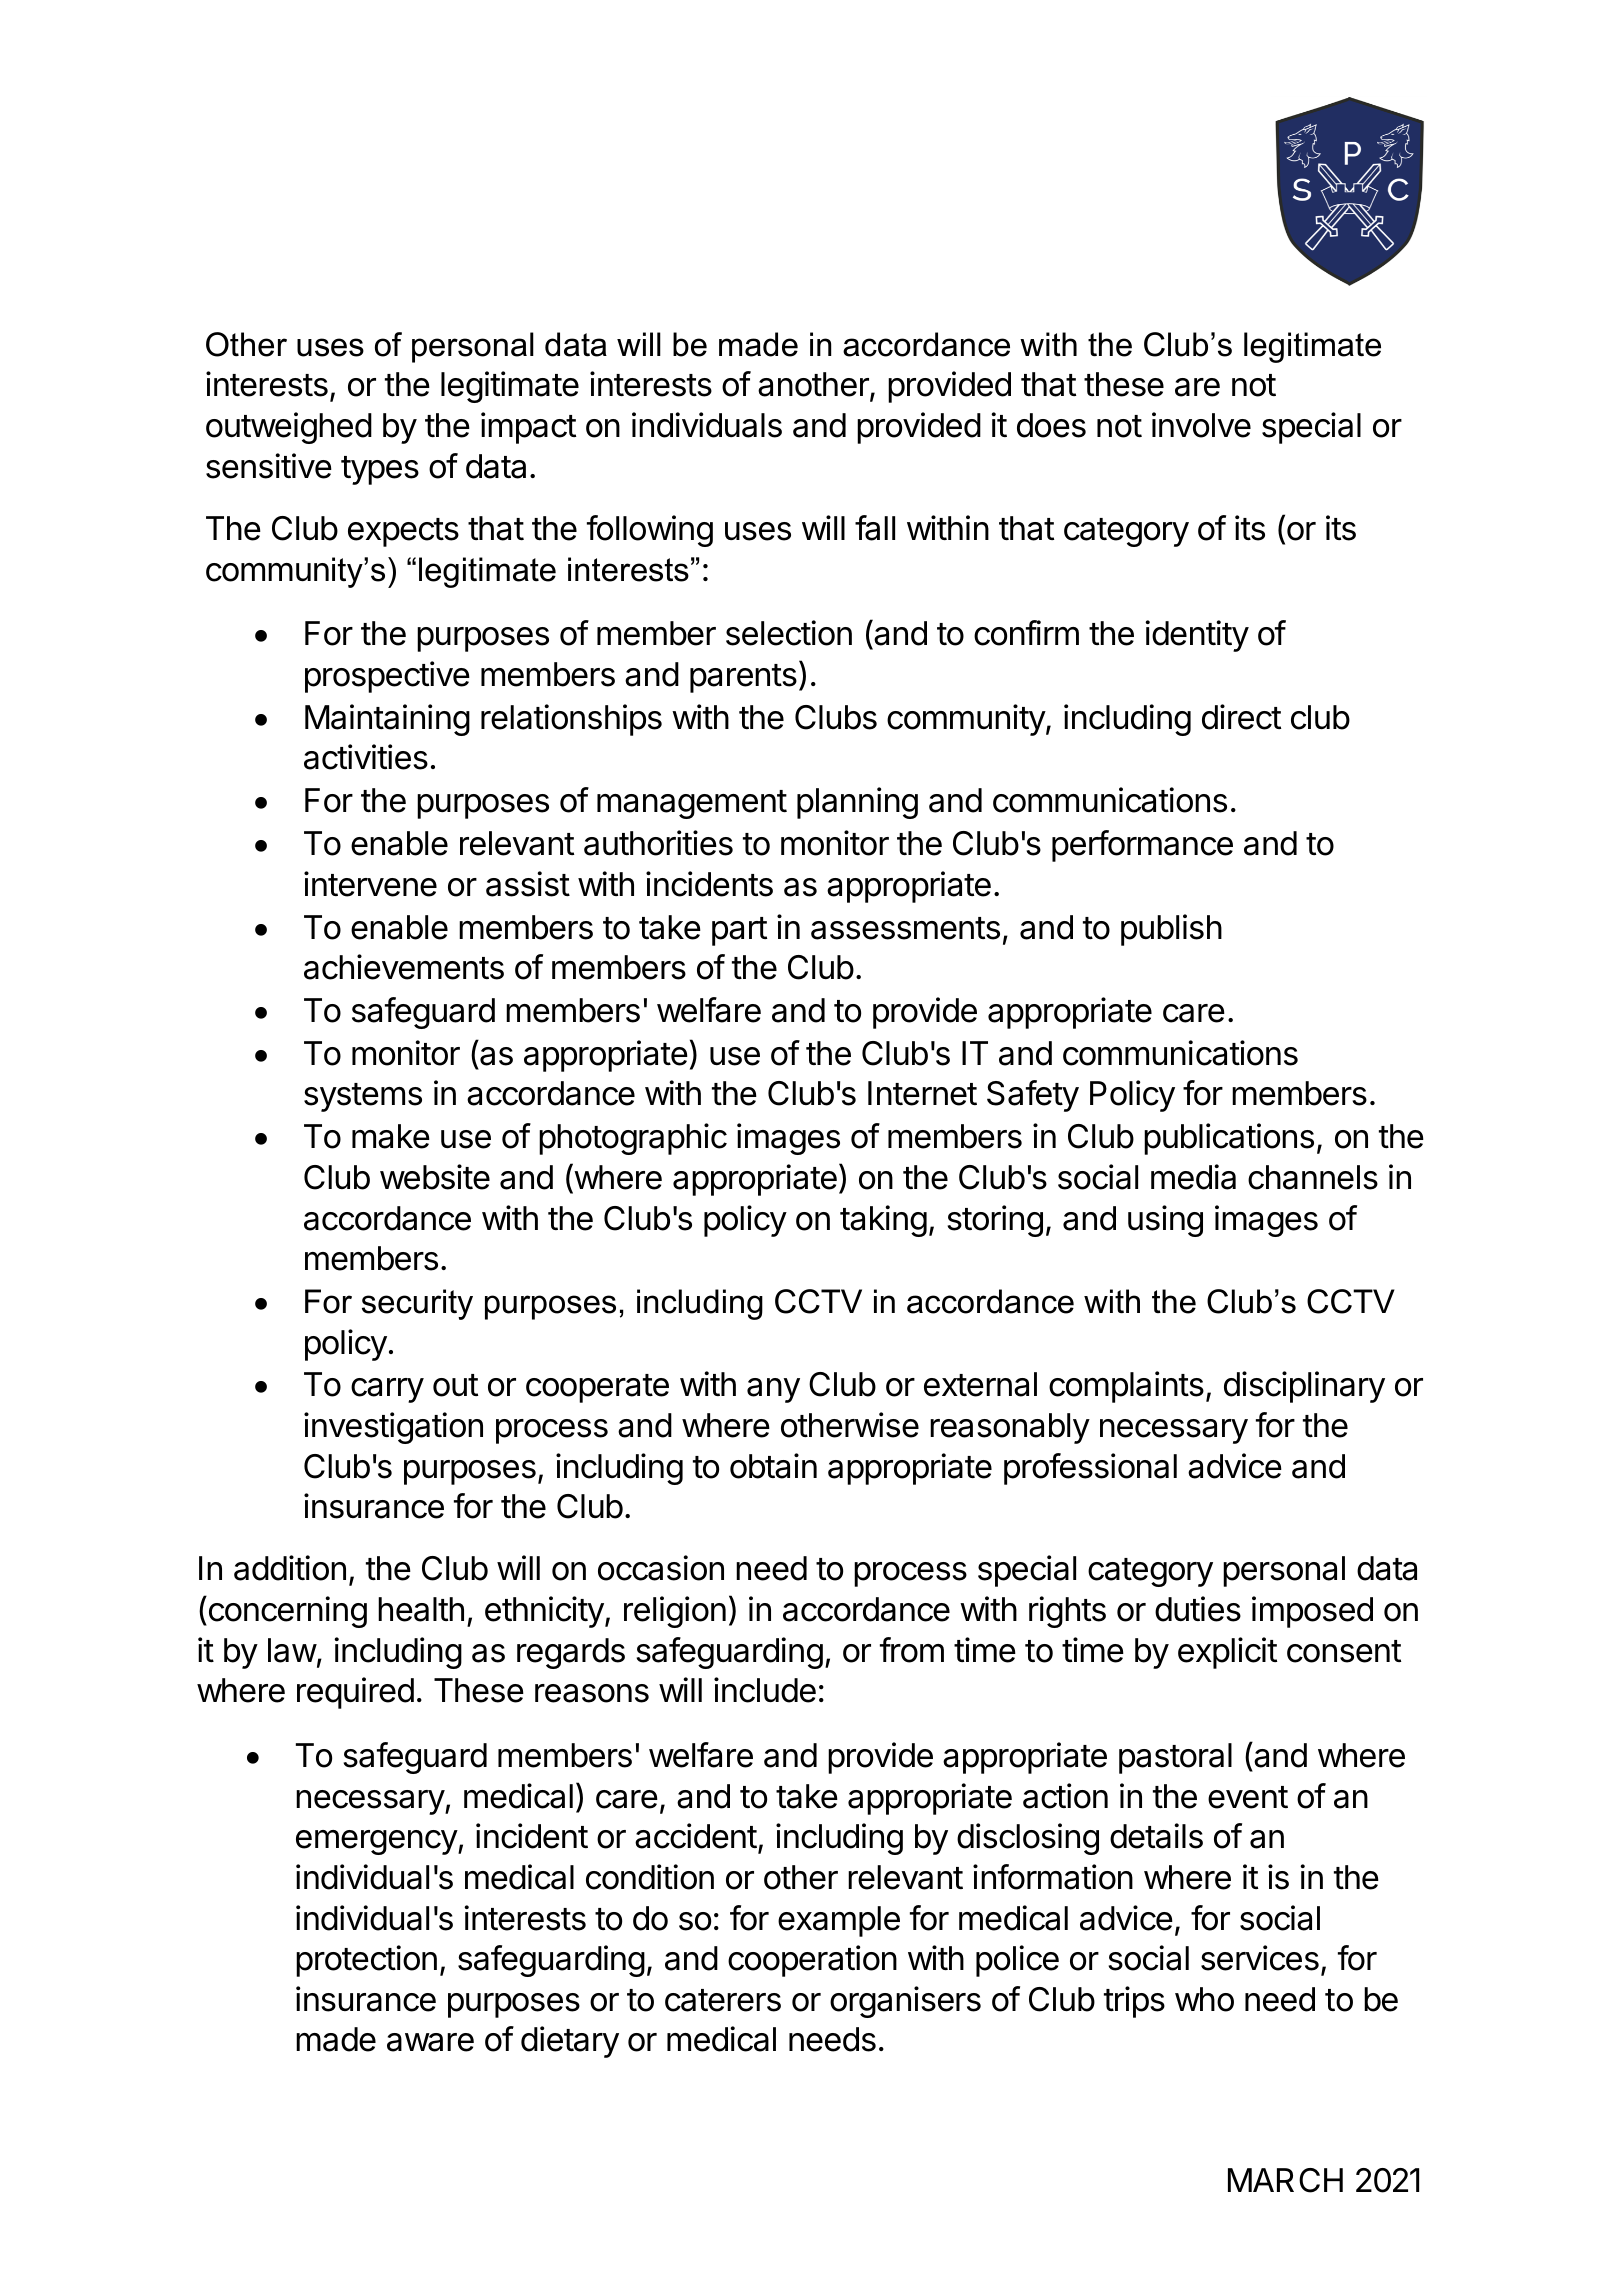  I want to click on types, so click(380, 470).
